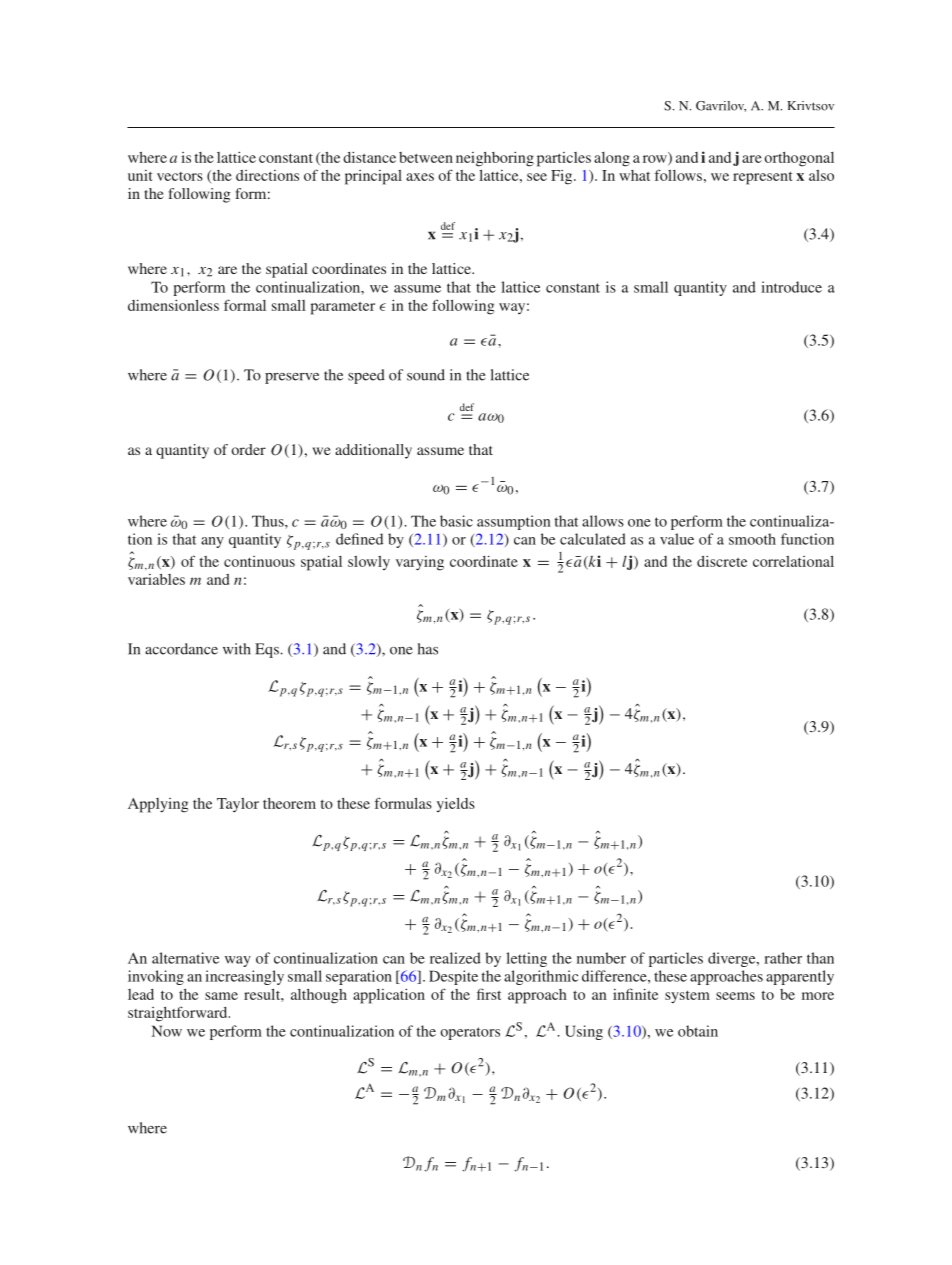 The width and height of the page is (952, 1265). Describe the element at coordinates (420, 563) in the page. I see `varying` at that location.
